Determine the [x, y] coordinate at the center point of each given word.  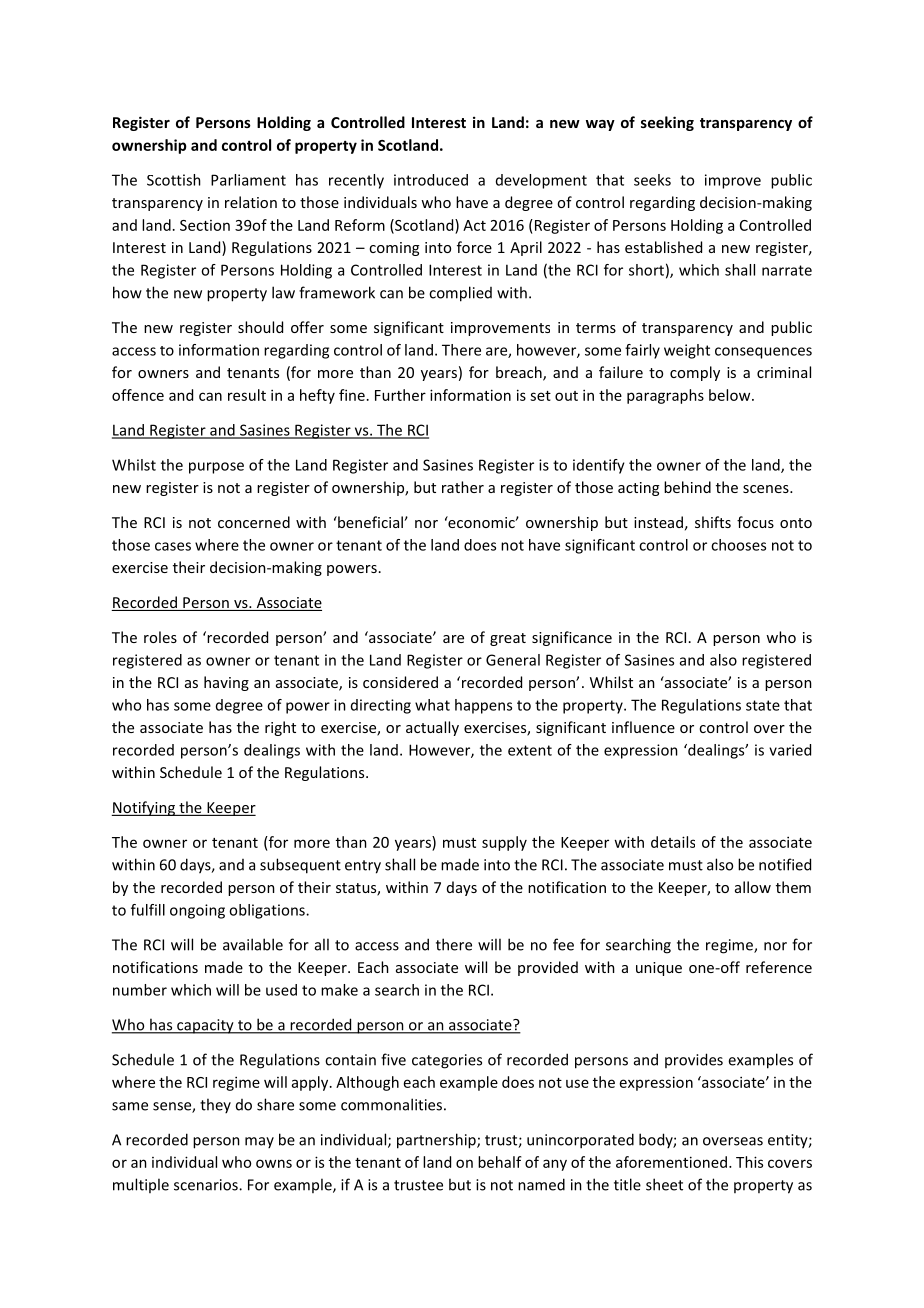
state [763, 705]
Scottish [174, 180]
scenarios [207, 1185]
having [226, 683]
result [247, 395]
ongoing [197, 911]
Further [400, 395]
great [508, 639]
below [731, 395]
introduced [431, 180]
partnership [437, 1141]
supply [504, 843]
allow [753, 887]
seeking [667, 123]
